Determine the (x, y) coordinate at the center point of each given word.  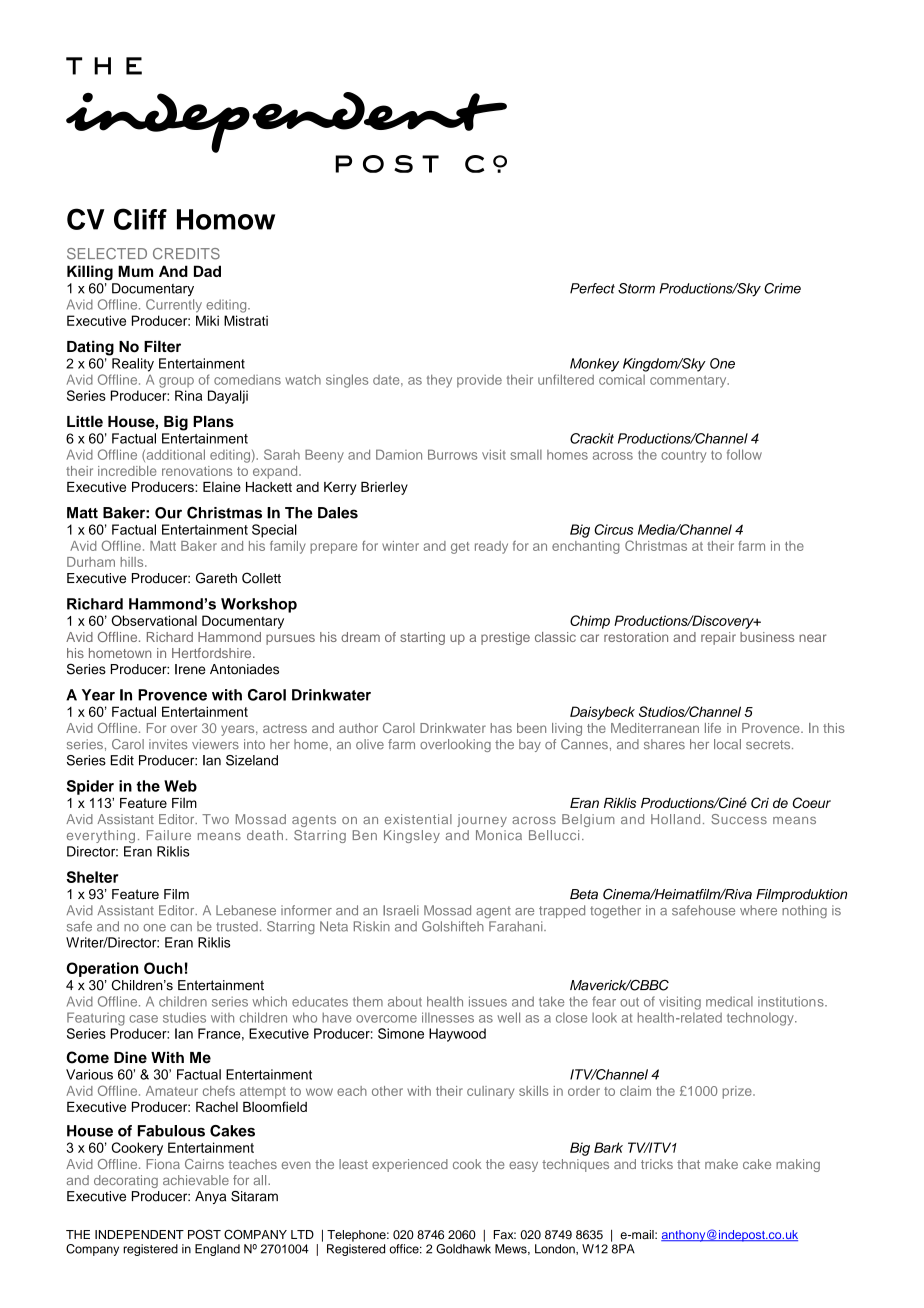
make (721, 1164)
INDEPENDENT (139, 1234)
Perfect (592, 288)
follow (744, 454)
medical (729, 1001)
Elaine (222, 487)
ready (491, 547)
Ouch (163, 968)
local (727, 744)
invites (168, 744)
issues (488, 1001)
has (501, 728)
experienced (410, 1165)
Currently (174, 306)
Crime (782, 288)
